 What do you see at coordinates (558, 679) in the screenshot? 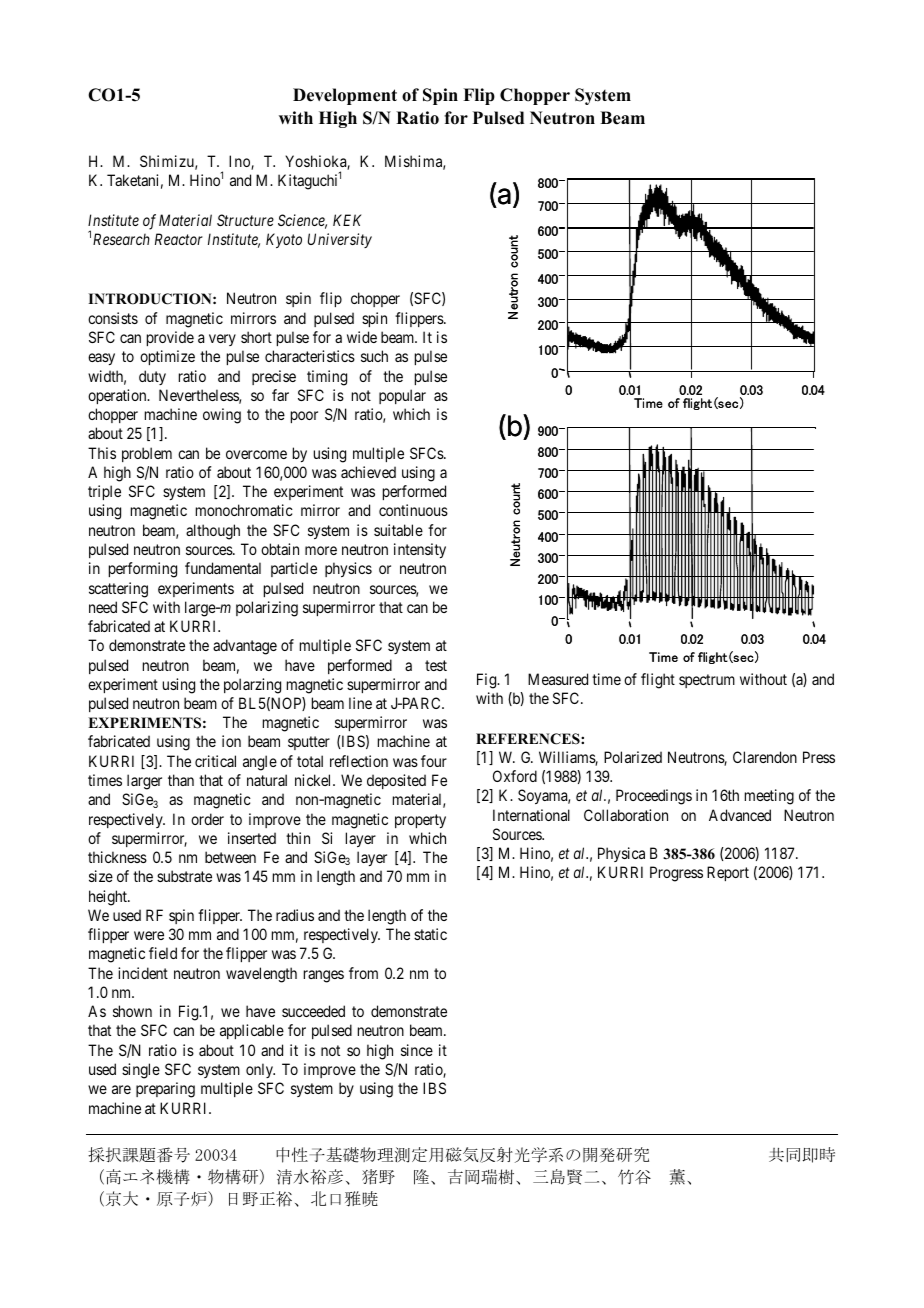
I see `Measured` at bounding box center [558, 679].
